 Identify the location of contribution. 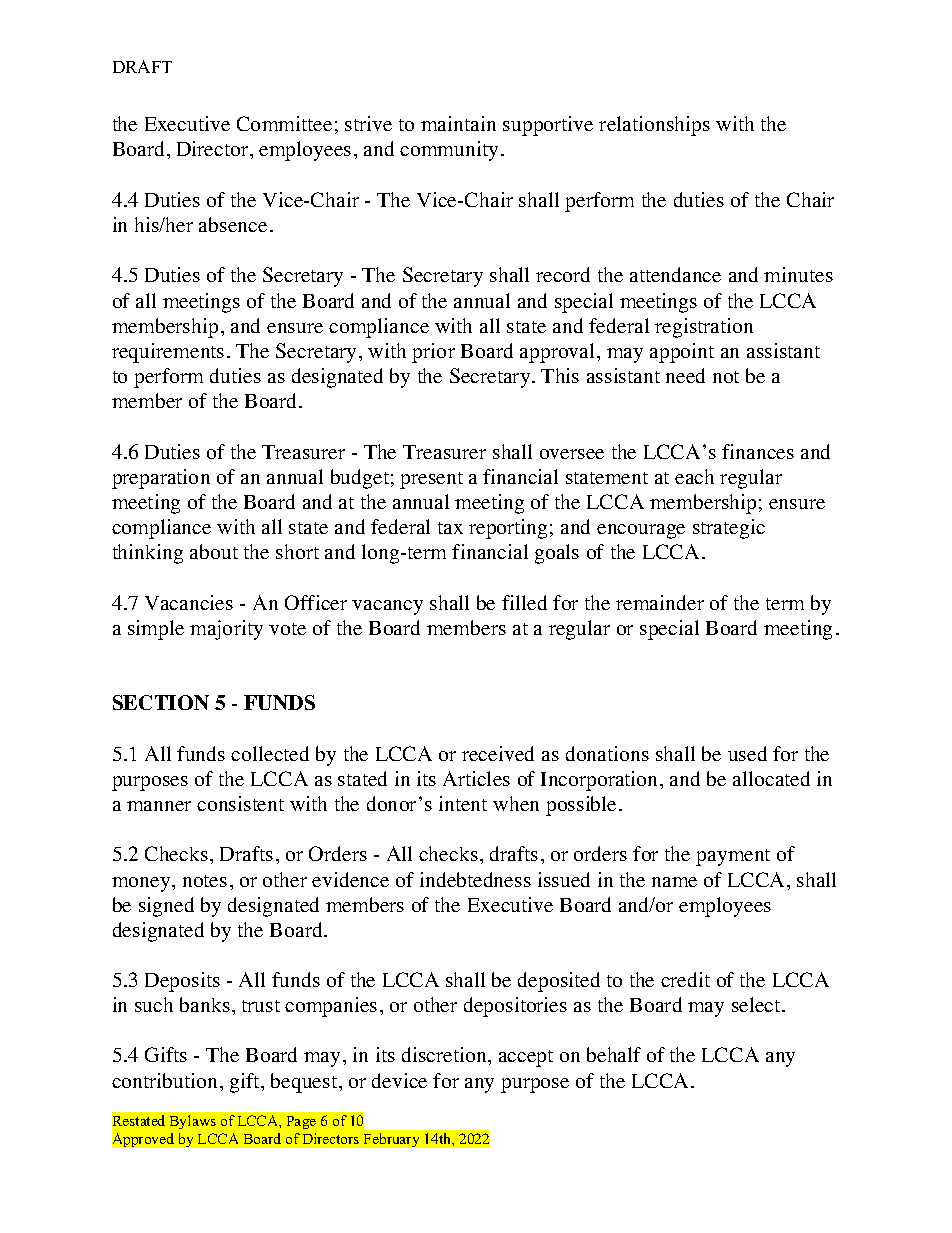
(164, 1080).
